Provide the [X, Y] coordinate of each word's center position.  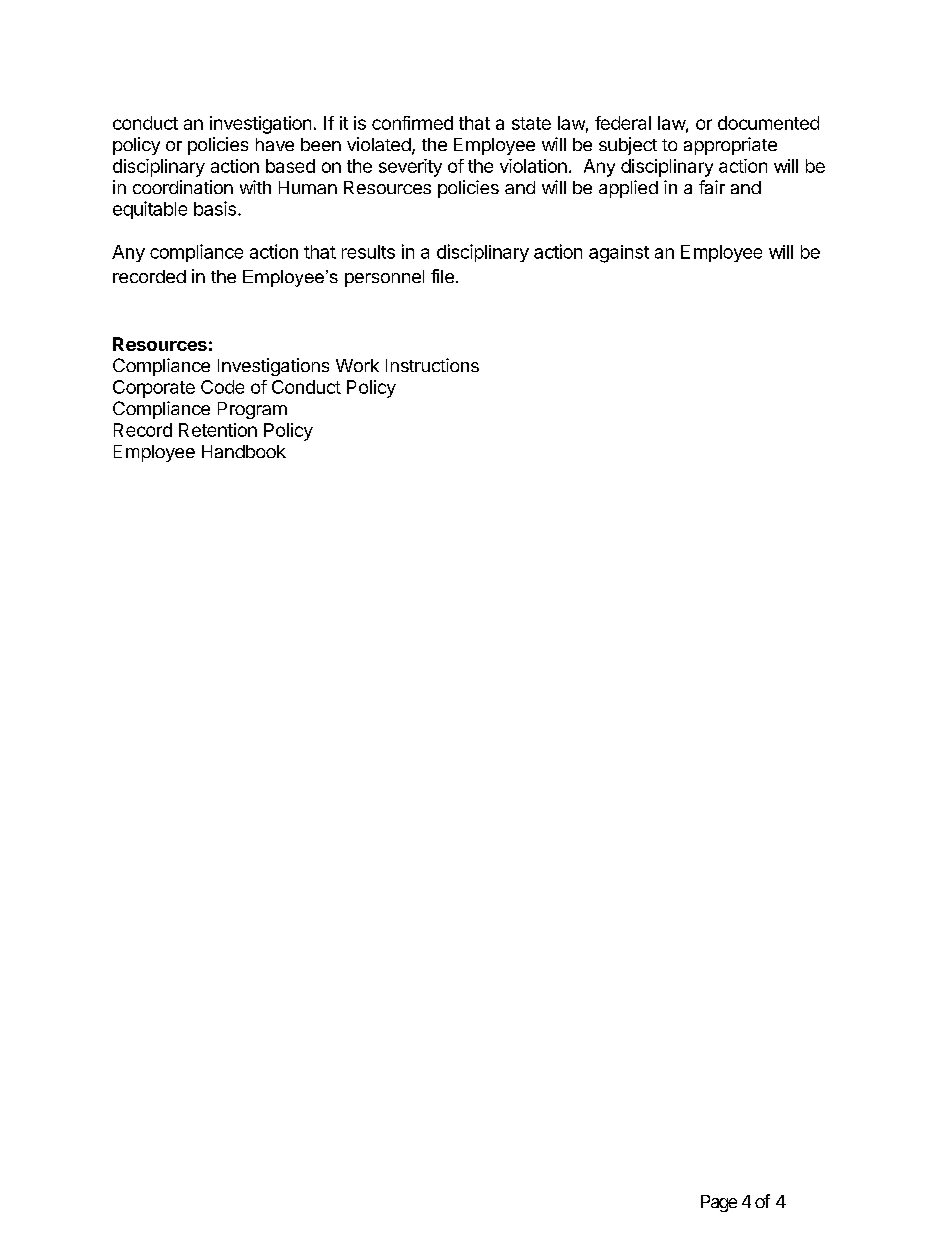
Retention [218, 430]
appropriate [730, 146]
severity [410, 168]
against [619, 254]
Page [719, 1203]
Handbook [244, 451]
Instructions [432, 365]
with [255, 187]
